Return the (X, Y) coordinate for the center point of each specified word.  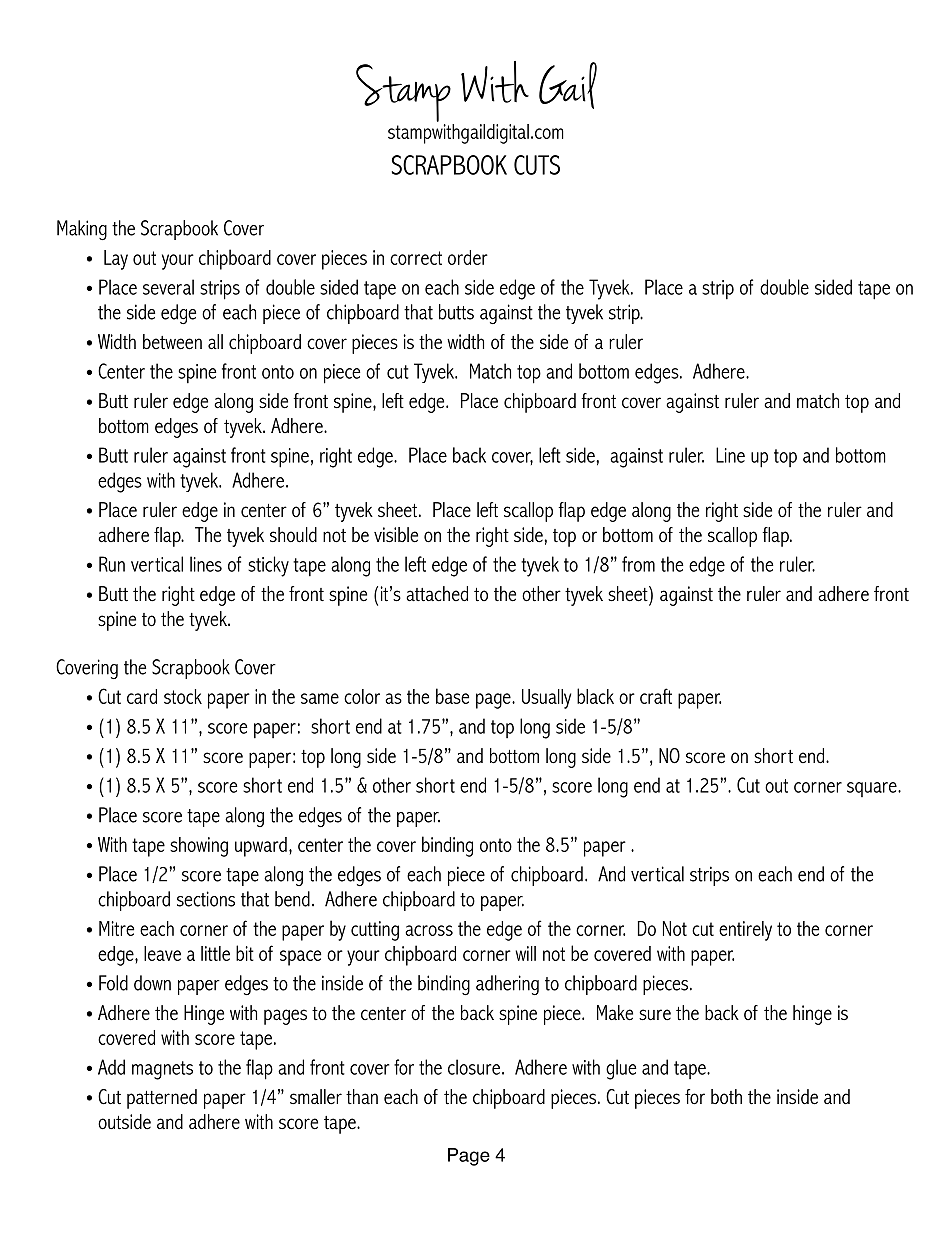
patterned (162, 1099)
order (468, 257)
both (726, 1096)
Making (82, 230)
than (362, 1096)
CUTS (537, 165)
